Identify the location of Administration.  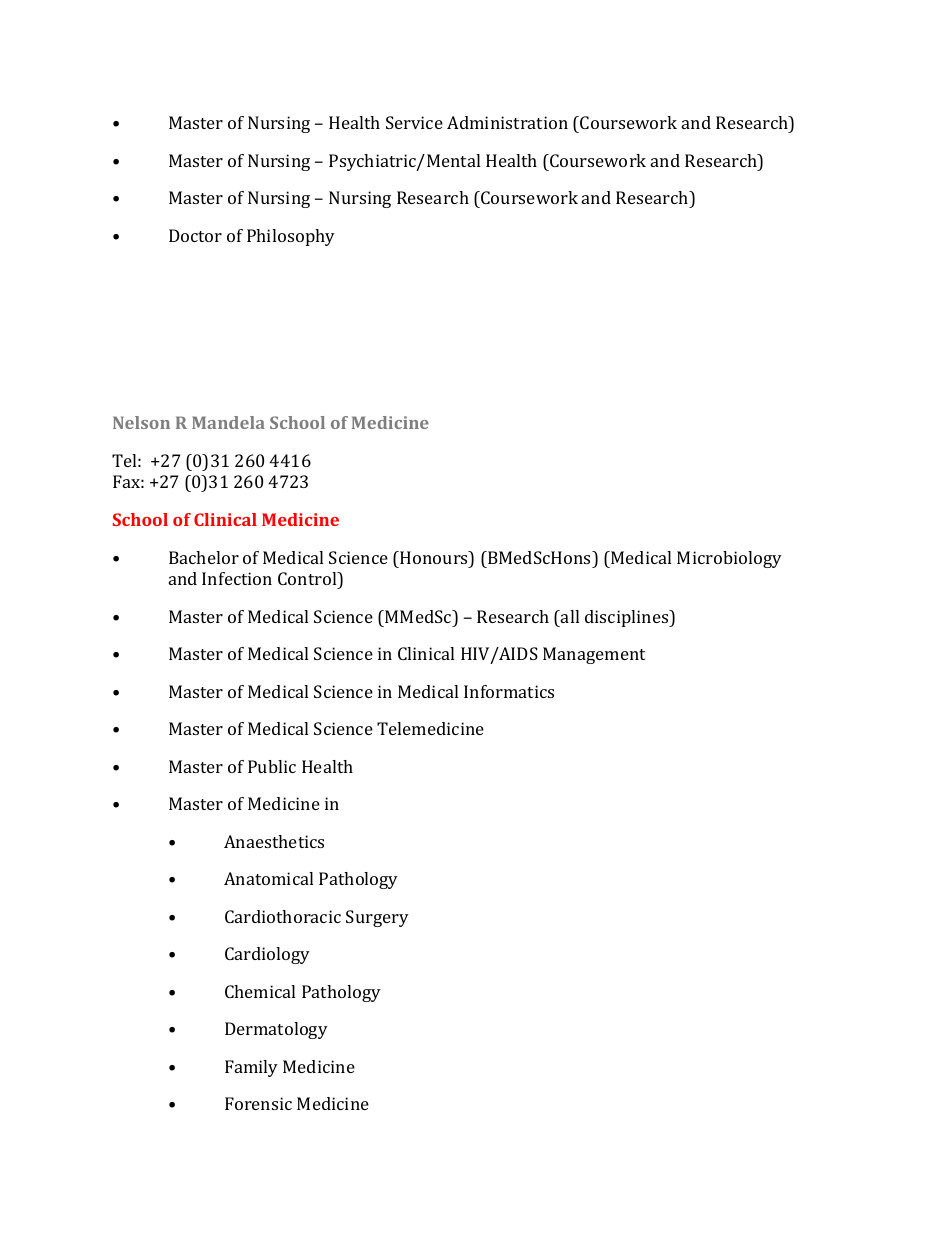
(507, 122).
